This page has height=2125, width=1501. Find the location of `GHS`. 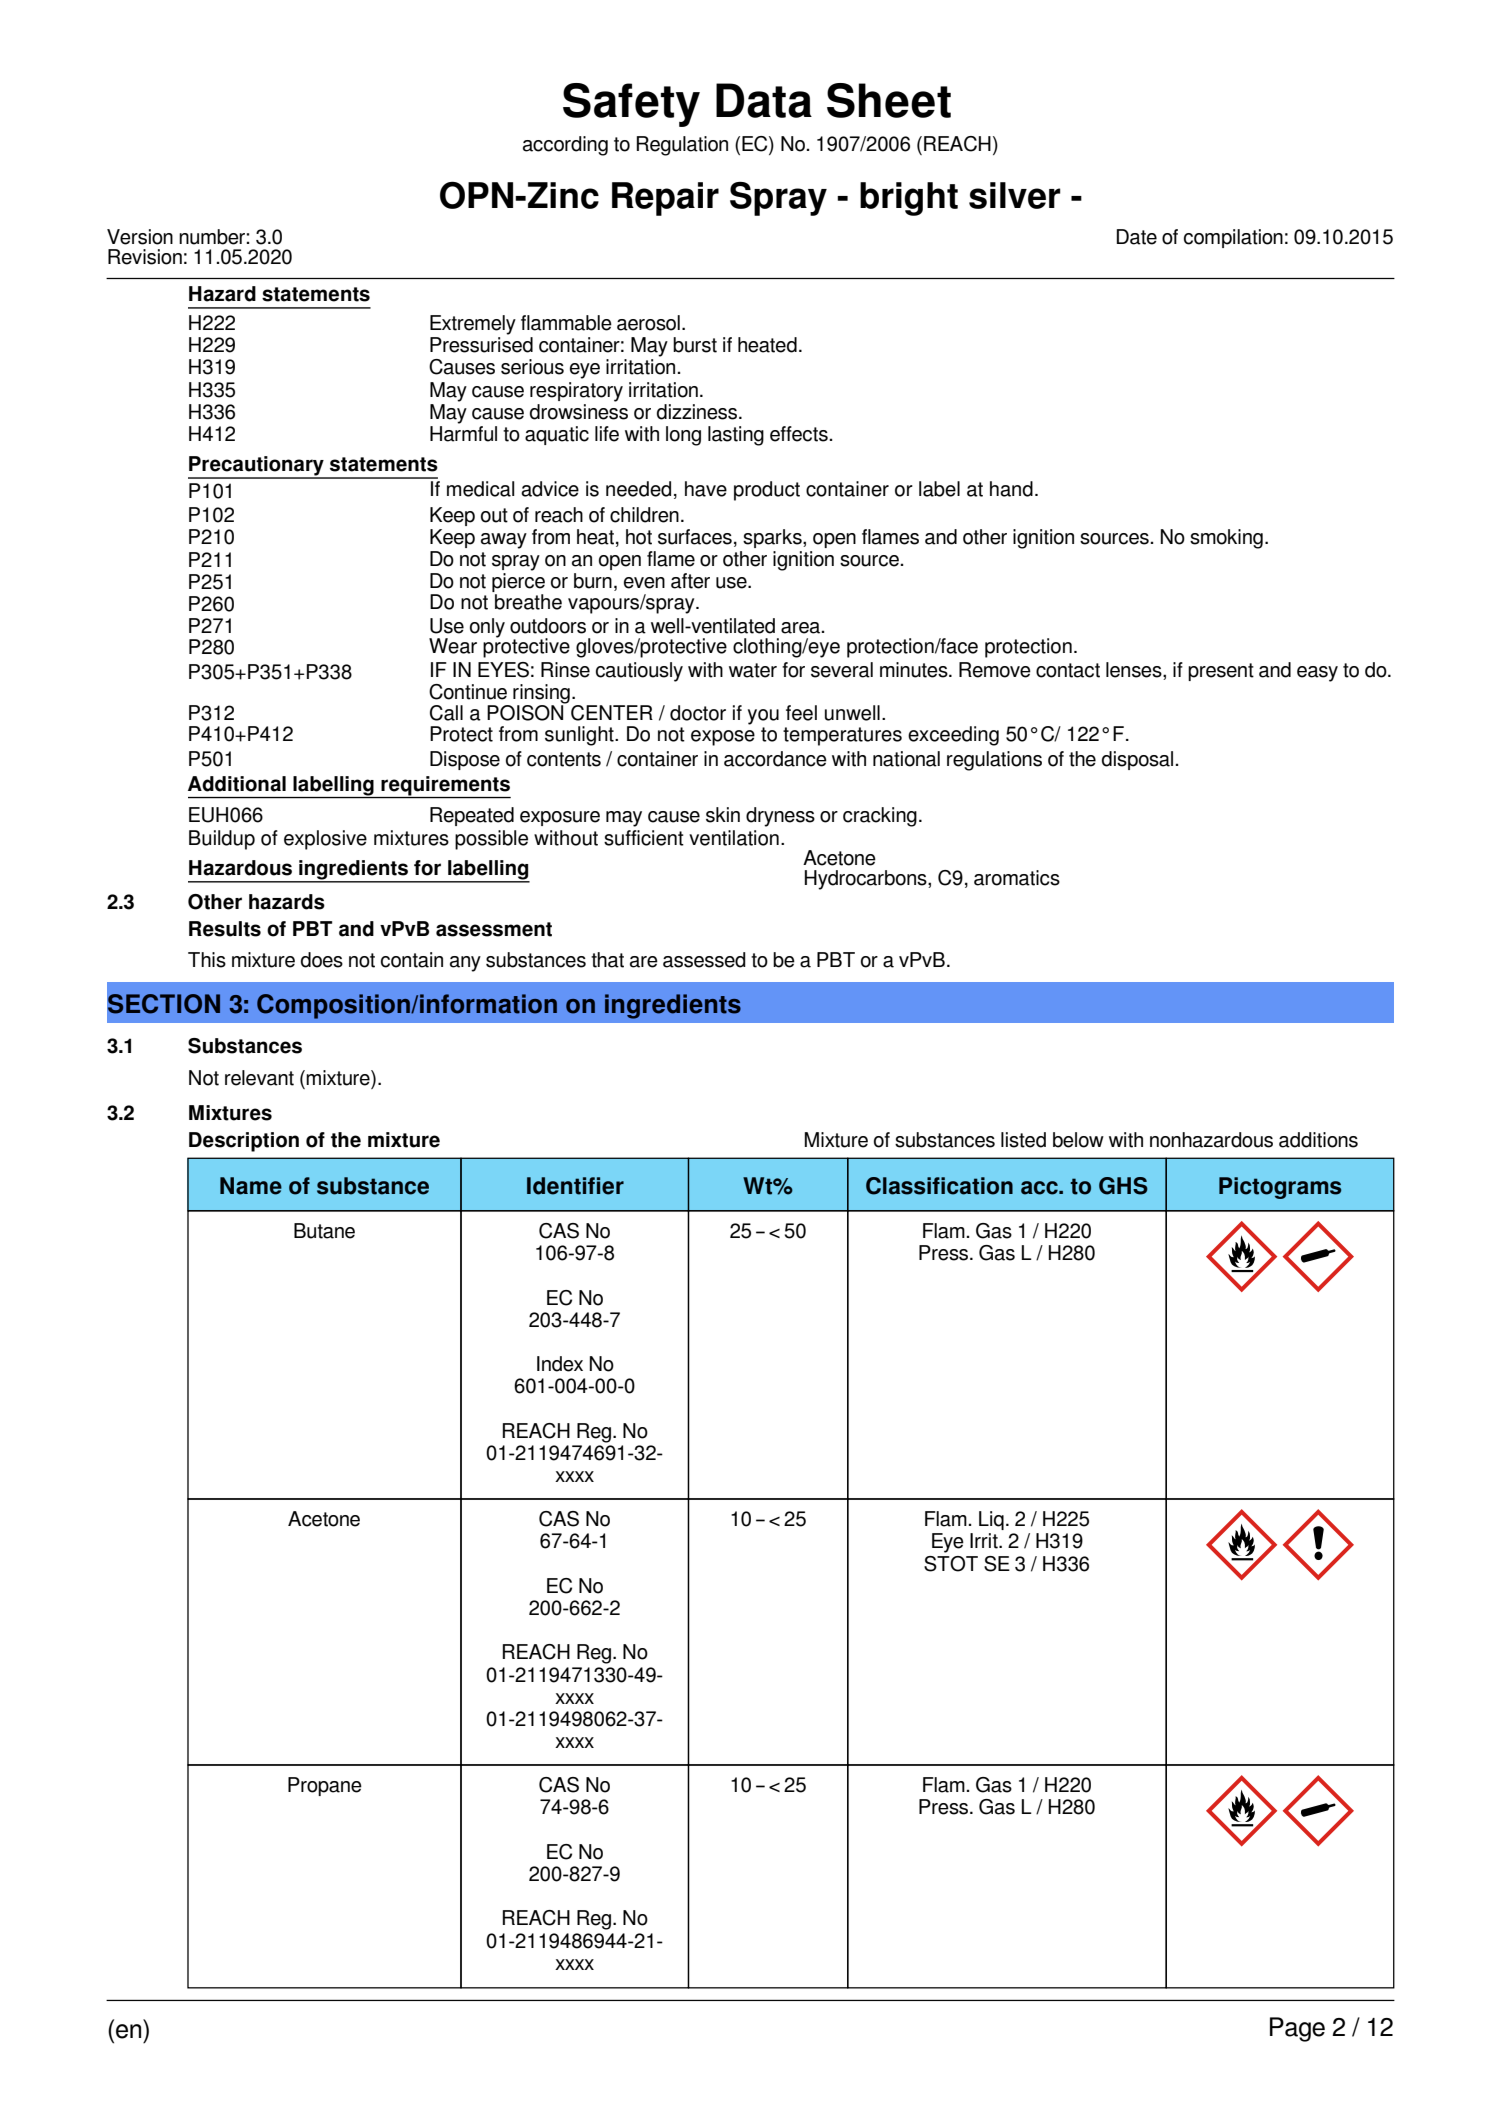

GHS is located at coordinates (1123, 1186).
